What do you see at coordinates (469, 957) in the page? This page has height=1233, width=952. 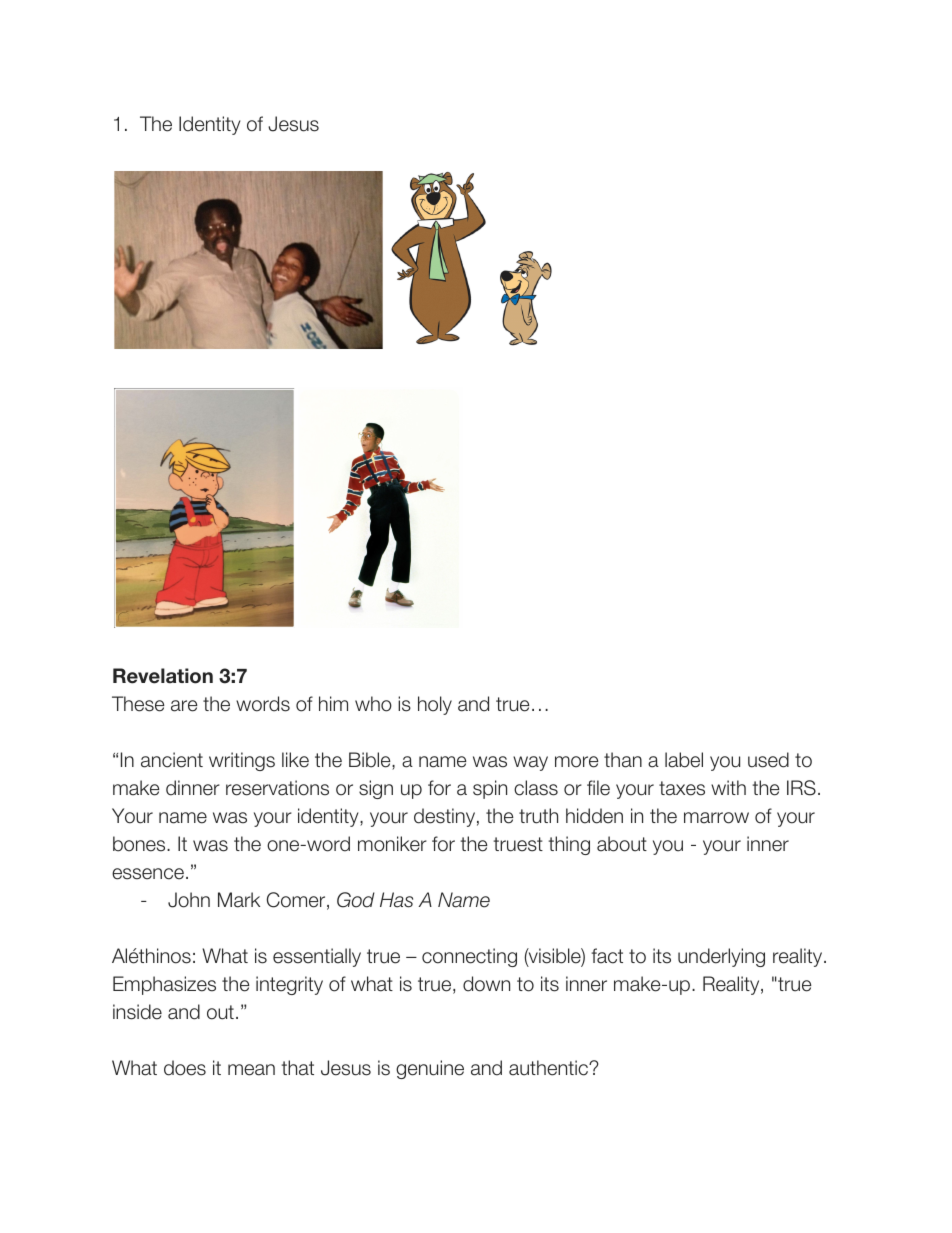 I see `connecting` at bounding box center [469, 957].
